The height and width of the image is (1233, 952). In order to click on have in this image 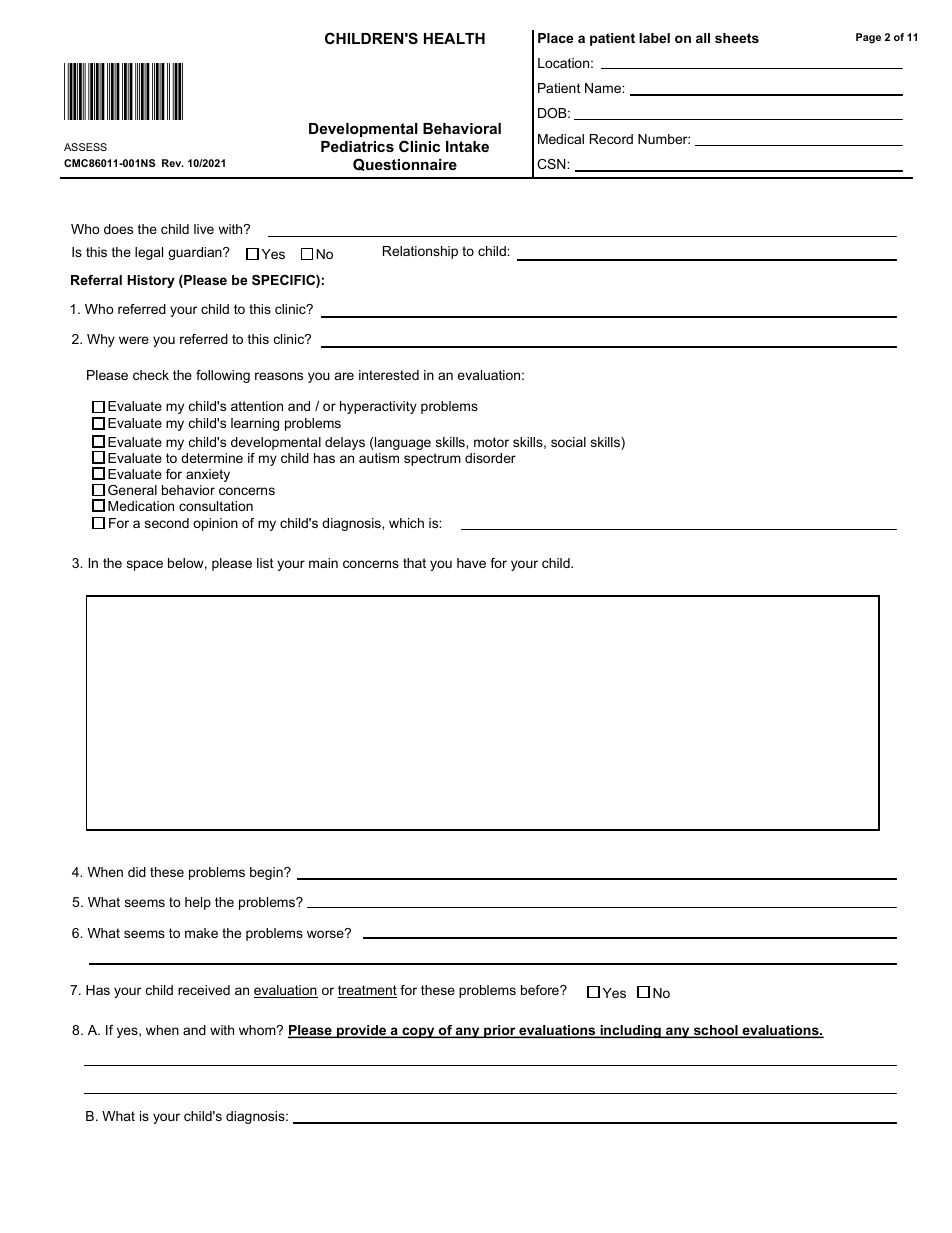, I will do `click(471, 563)`.
